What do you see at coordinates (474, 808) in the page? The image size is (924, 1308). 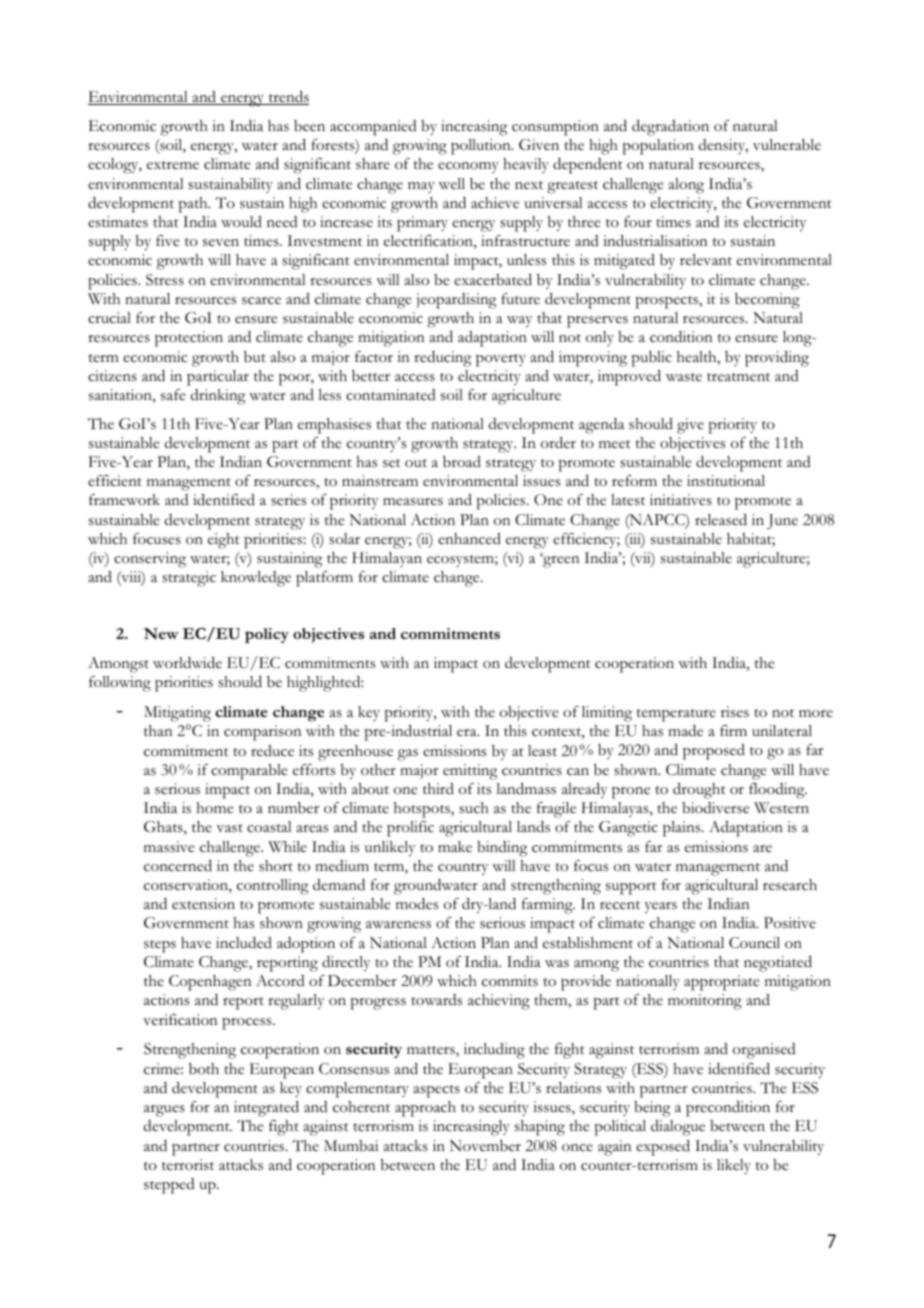 I see `such` at bounding box center [474, 808].
